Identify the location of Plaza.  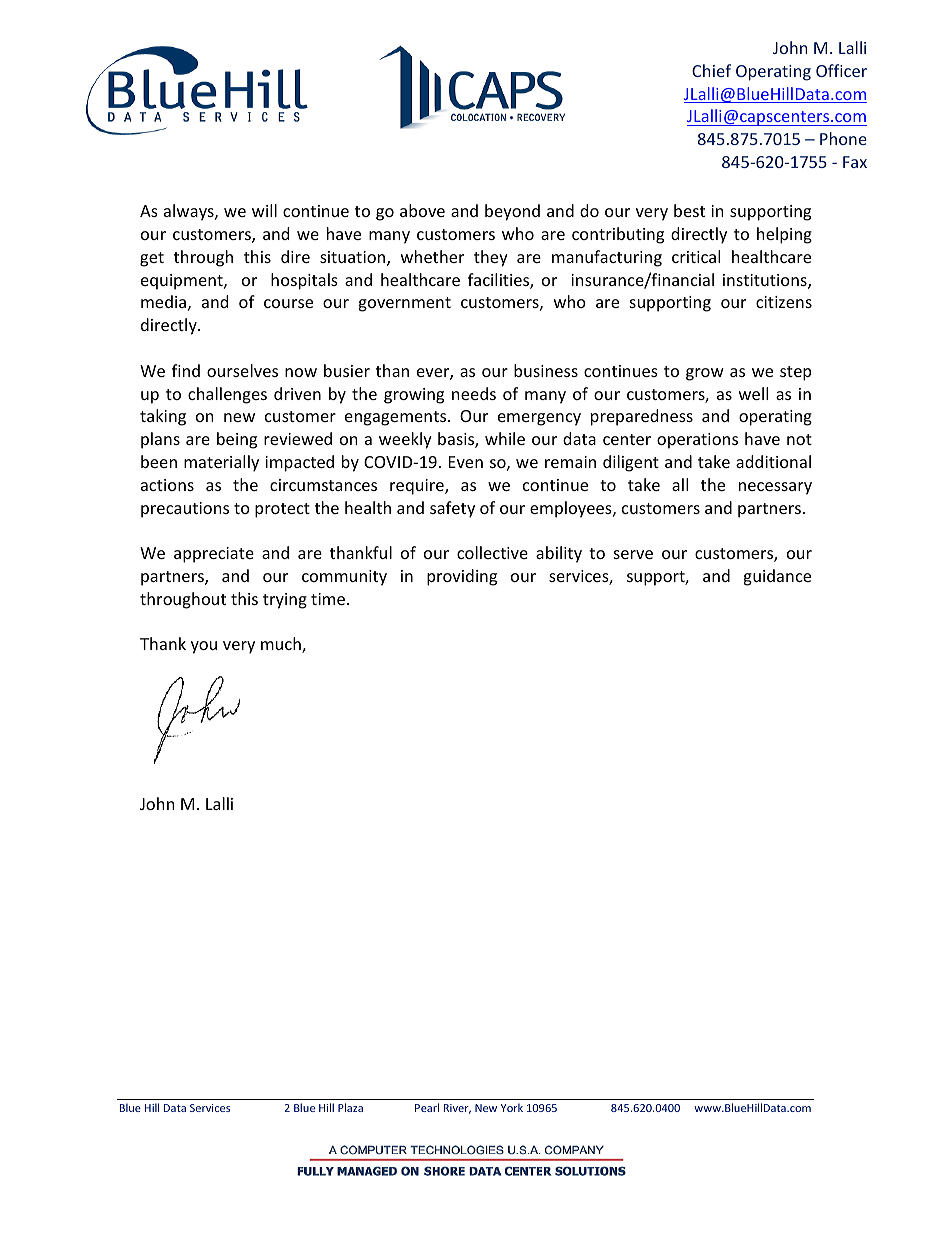
(350, 1107).
